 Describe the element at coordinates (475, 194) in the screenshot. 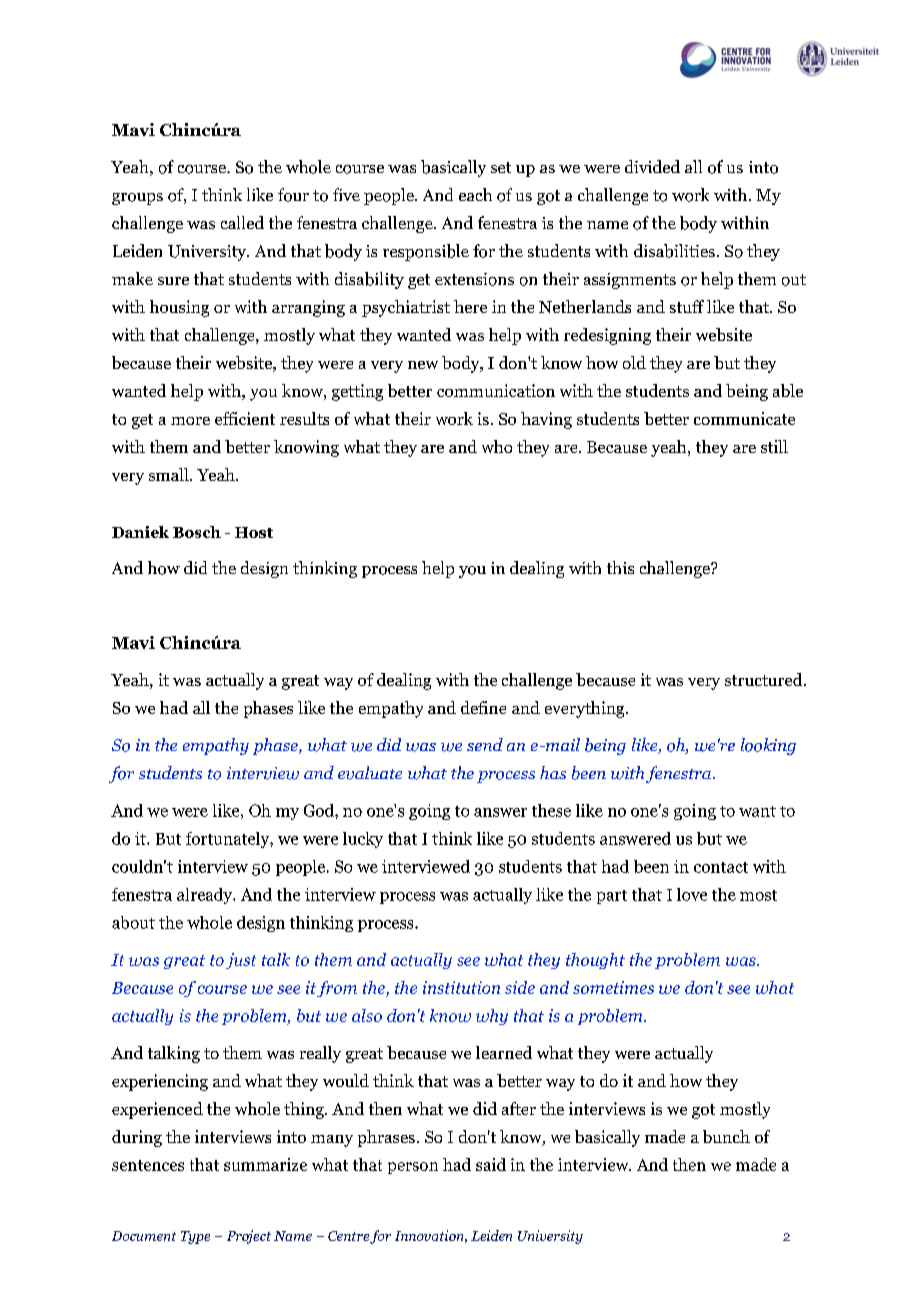

I see `each` at that location.
